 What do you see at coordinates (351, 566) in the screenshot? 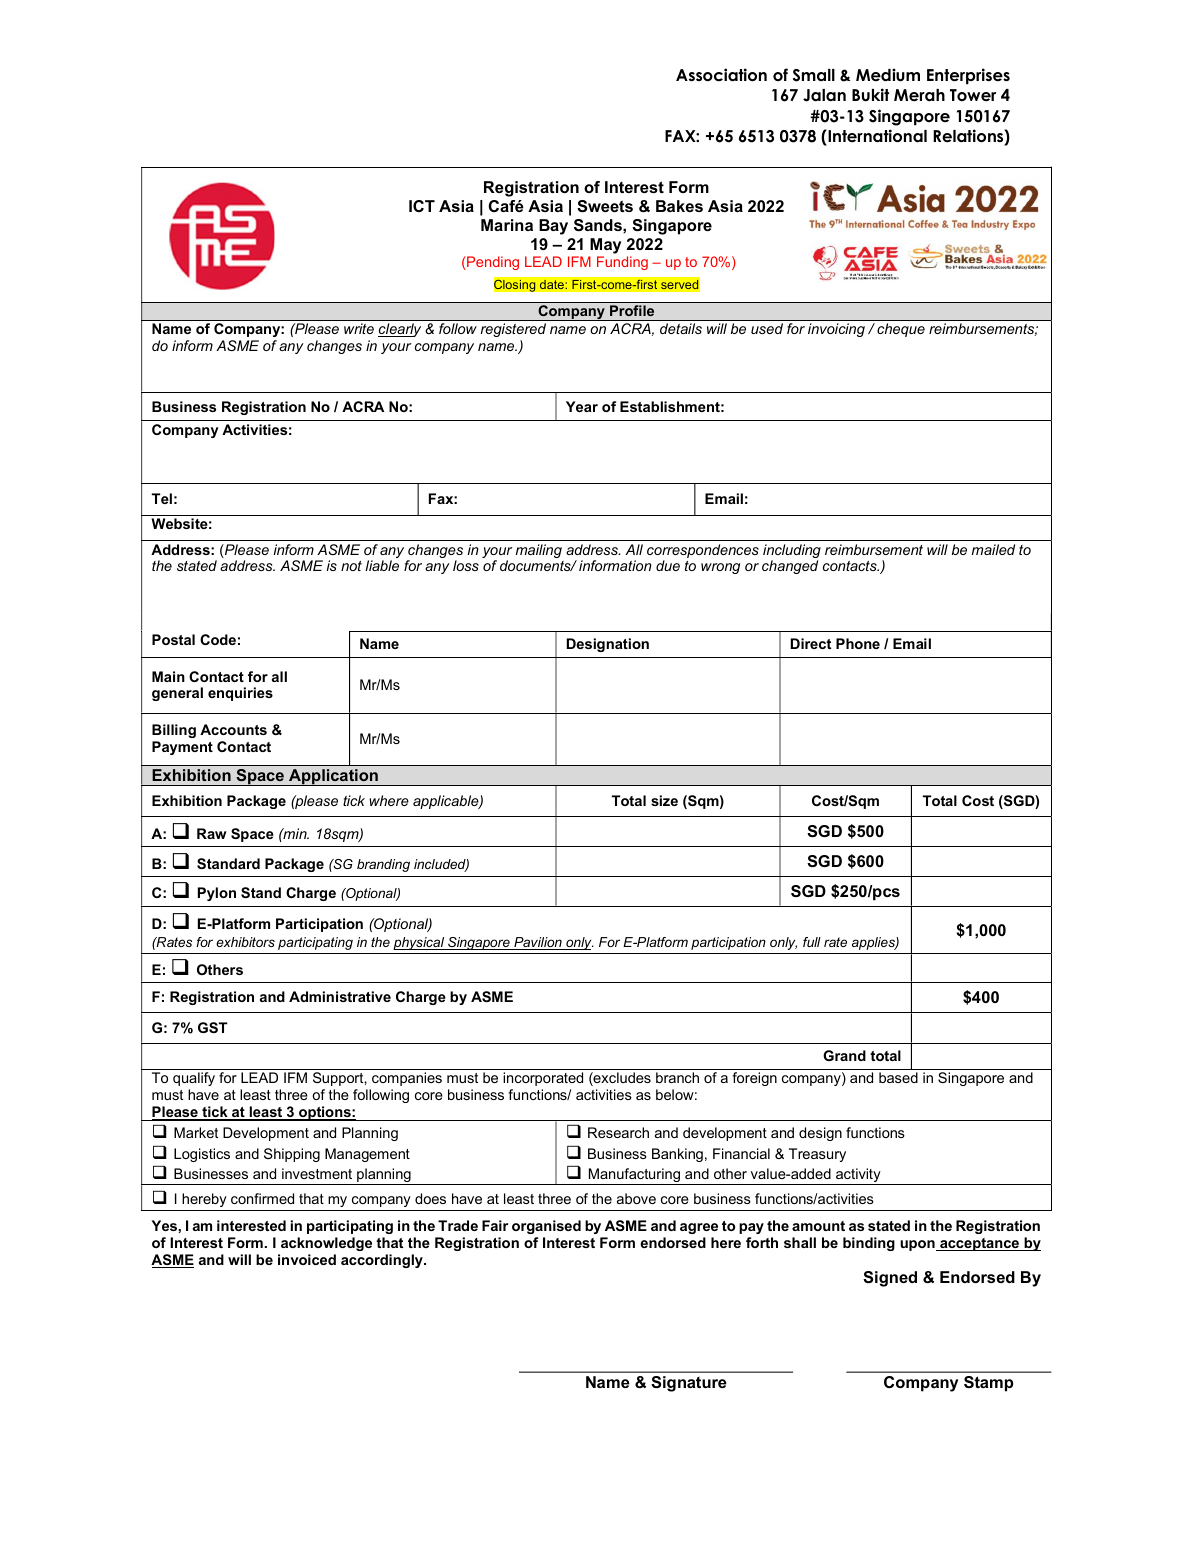
I see `not` at bounding box center [351, 566].
